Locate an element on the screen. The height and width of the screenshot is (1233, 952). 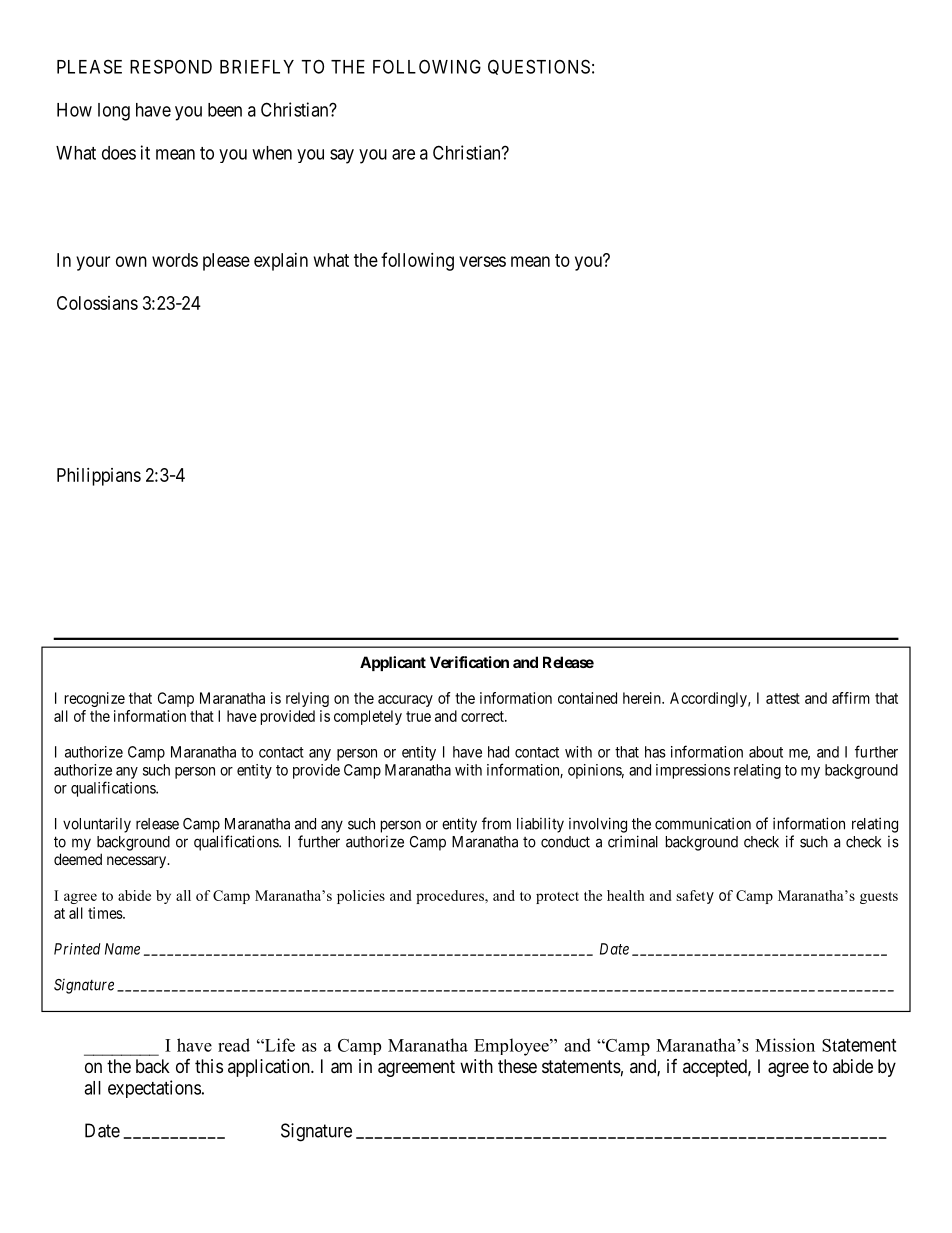
attest is located at coordinates (783, 698).
